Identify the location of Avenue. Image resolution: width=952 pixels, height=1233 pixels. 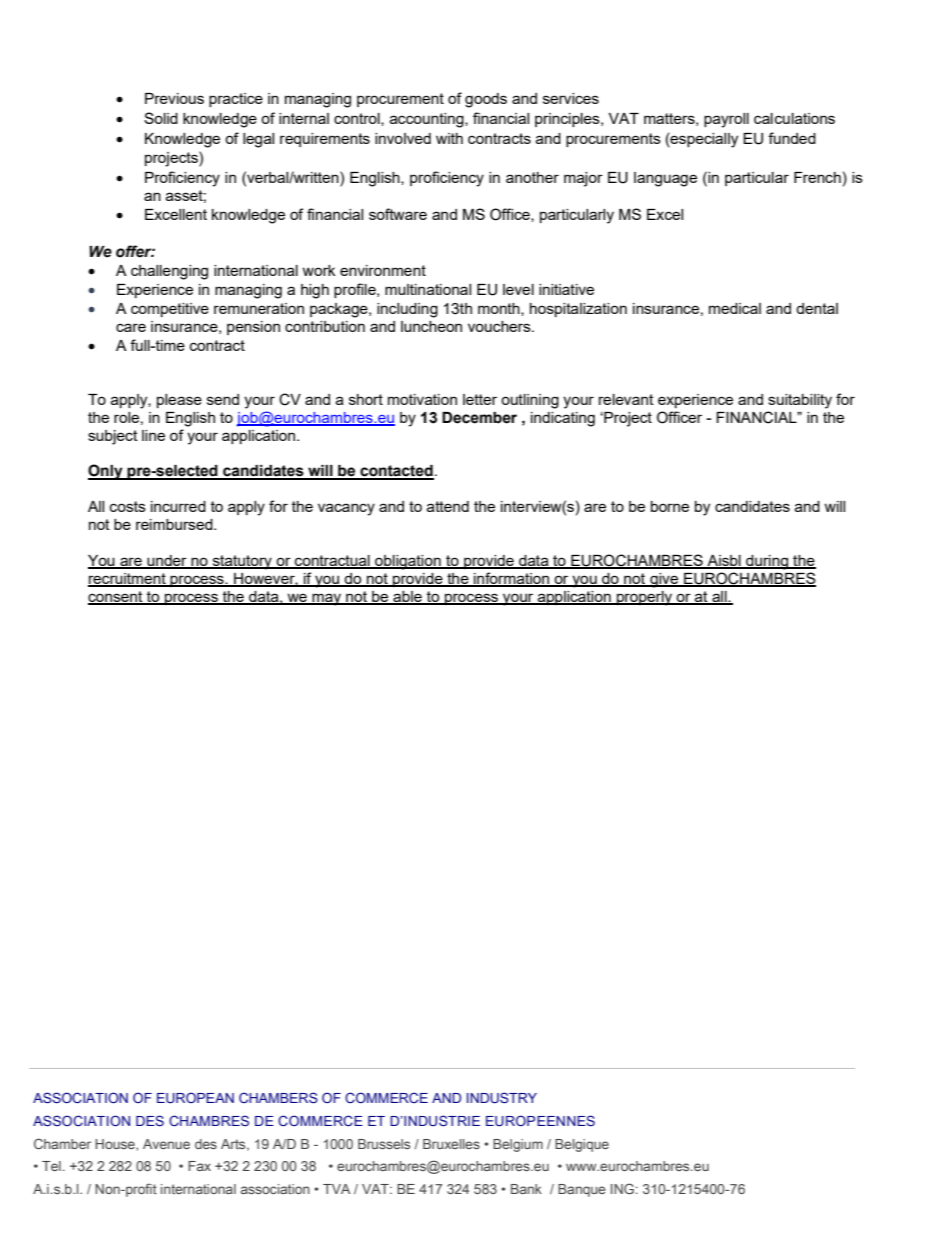
(166, 1144).
